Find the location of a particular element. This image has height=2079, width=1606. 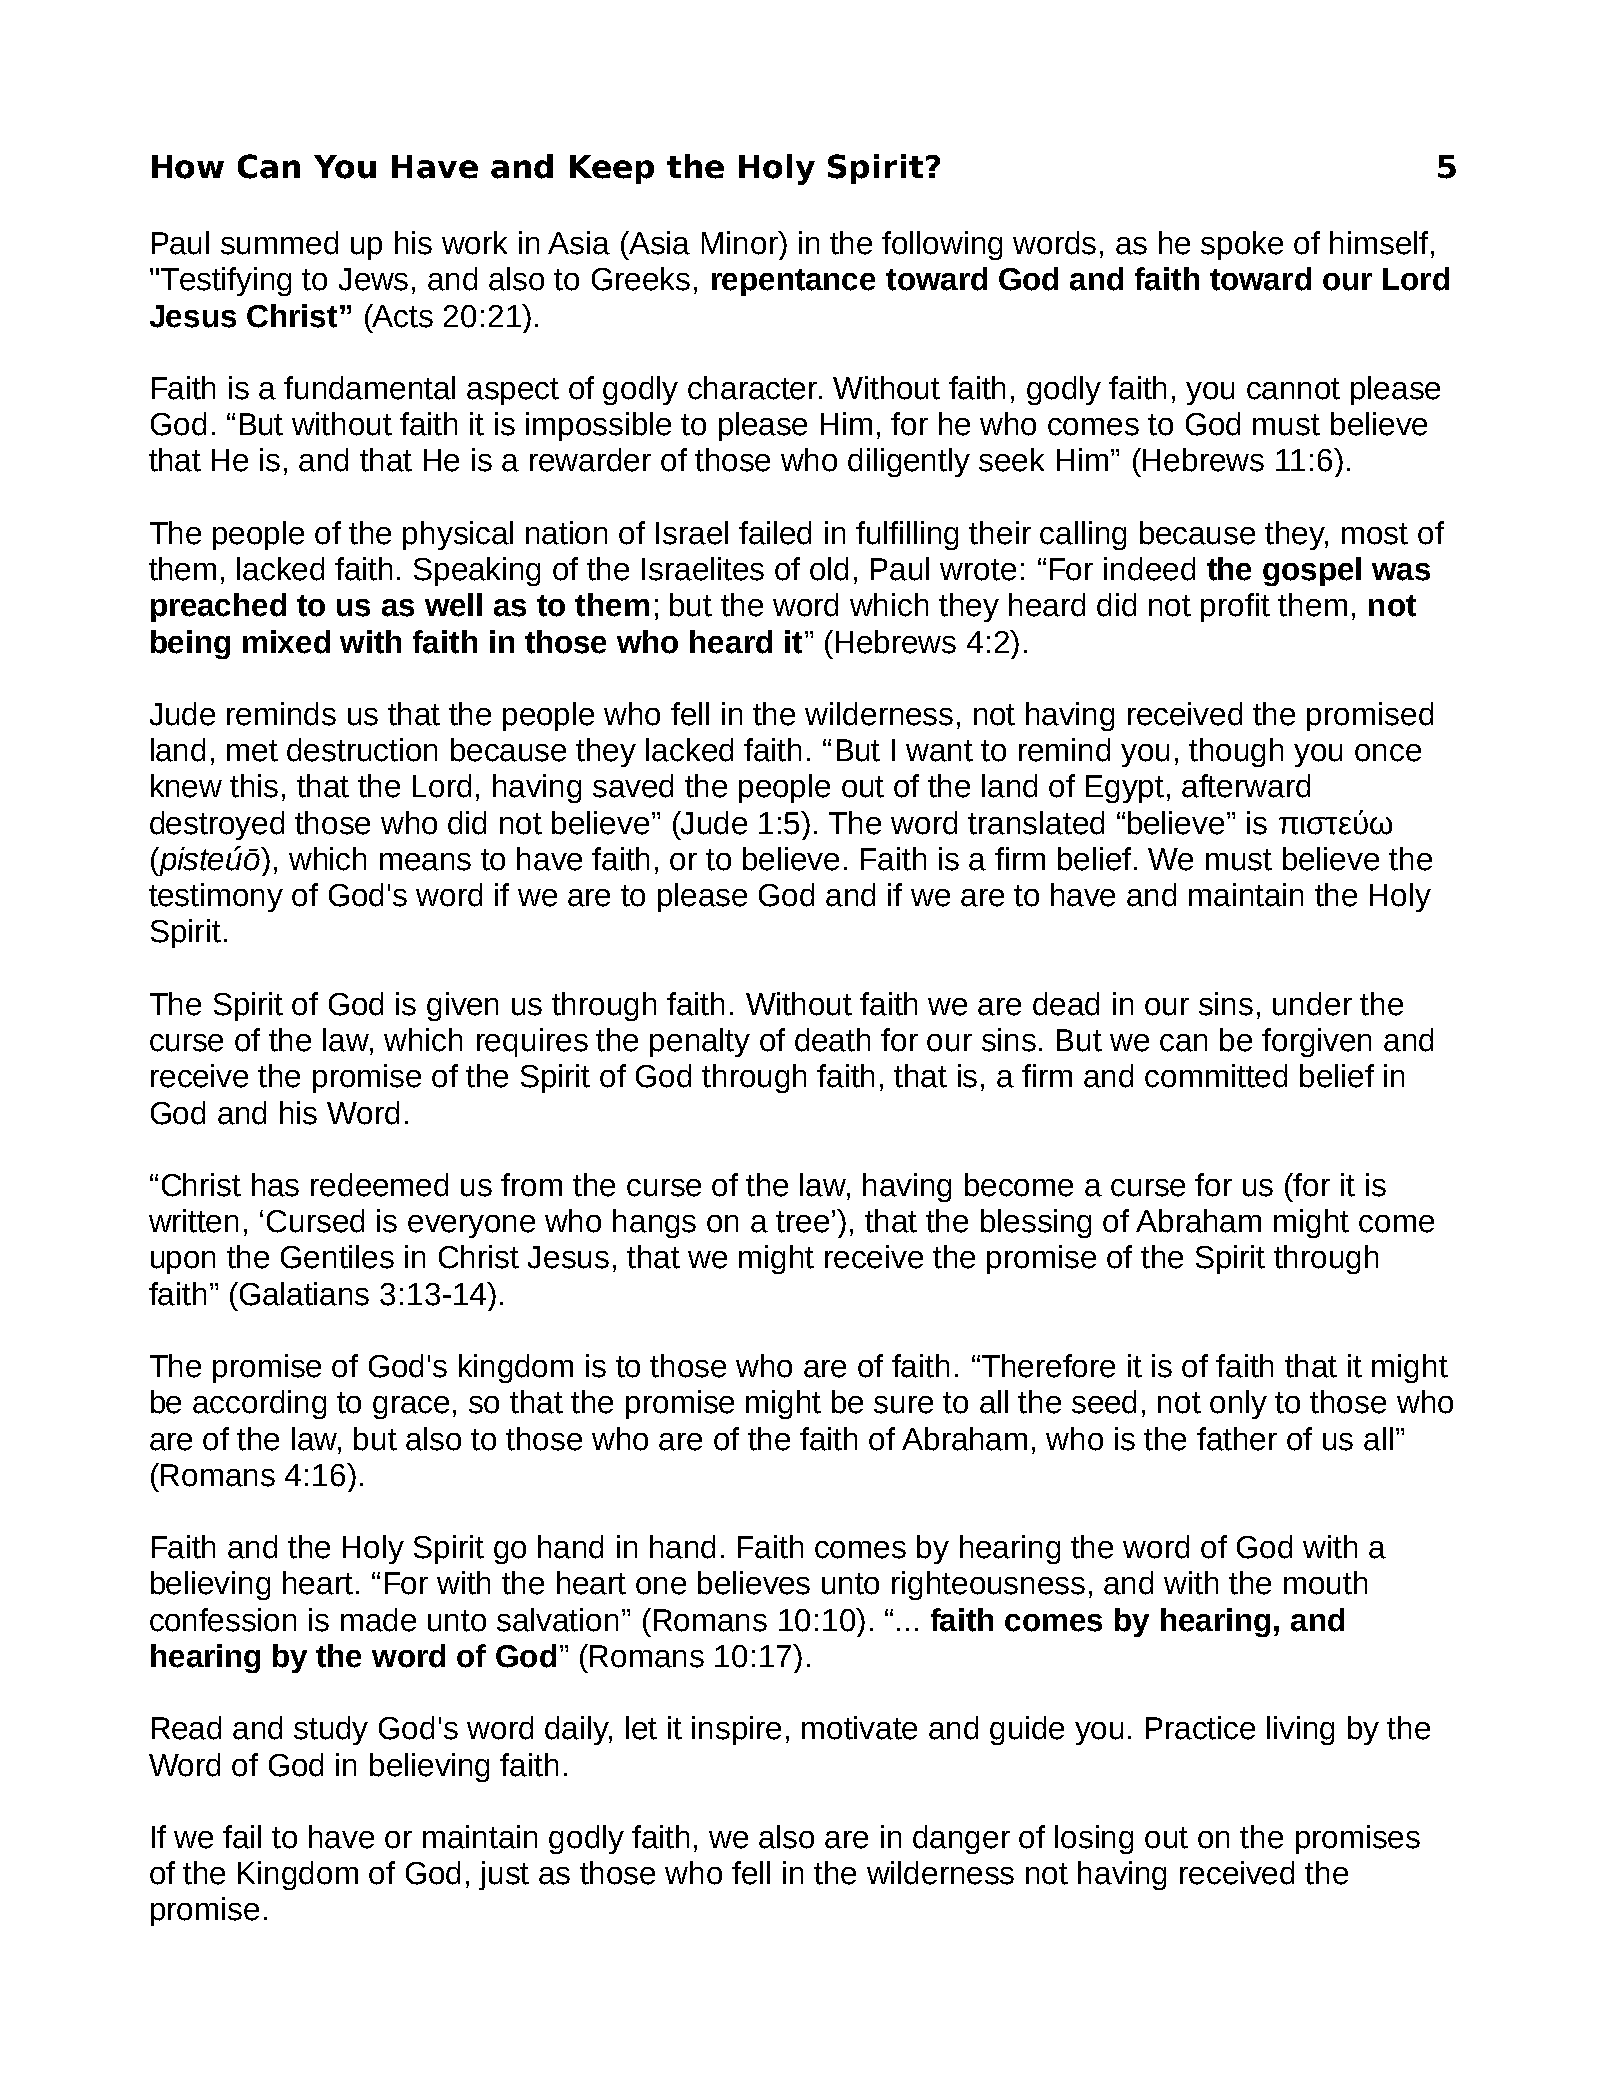

sure is located at coordinates (903, 1405).
